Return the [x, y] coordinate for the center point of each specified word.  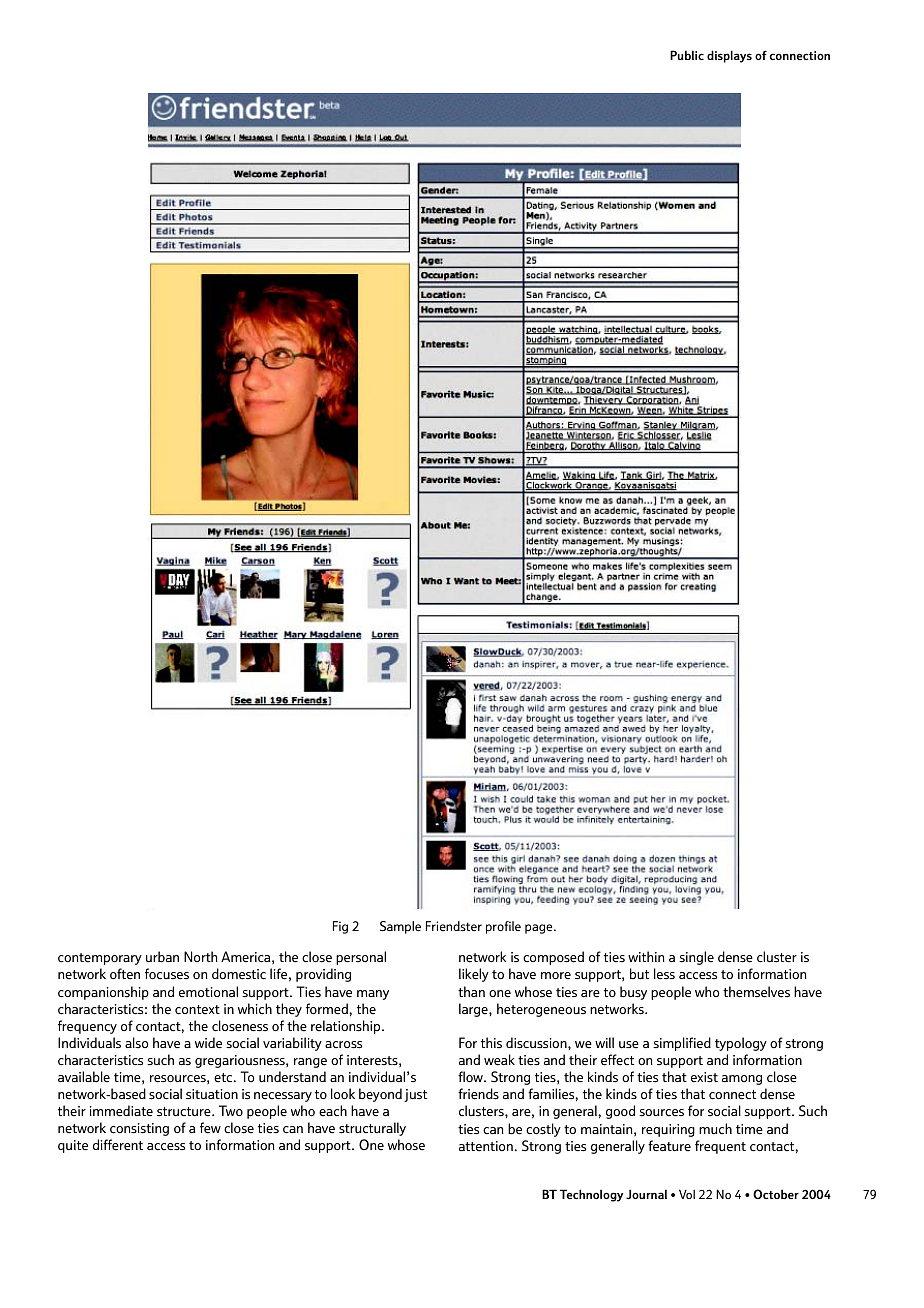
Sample [400, 927]
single [696, 958]
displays [729, 56]
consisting [139, 1129]
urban [162, 957]
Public [687, 55]
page [540, 929]
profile [503, 927]
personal [361, 958]
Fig [340, 927]
